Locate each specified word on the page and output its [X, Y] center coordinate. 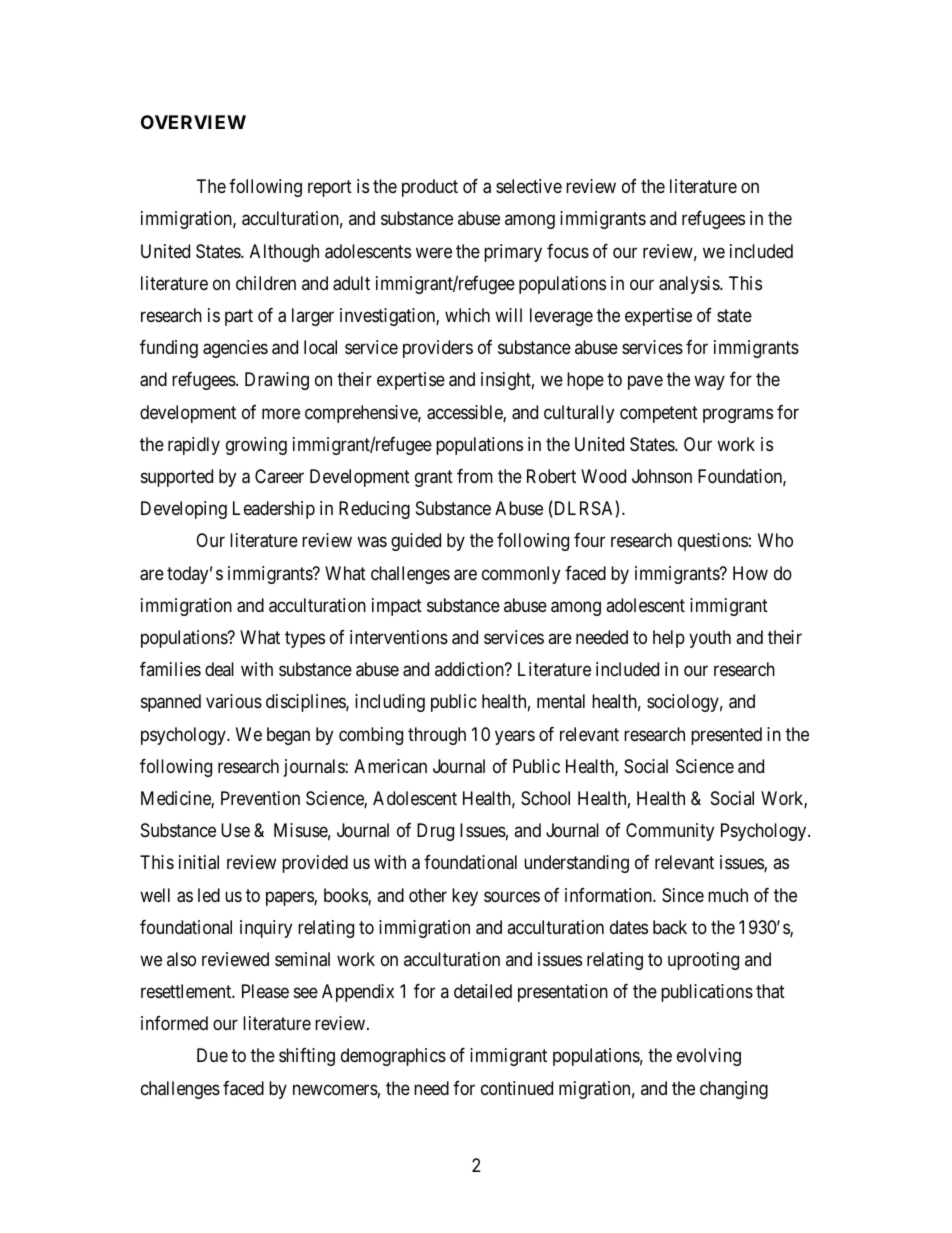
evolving [709, 1057]
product [430, 188]
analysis [690, 285]
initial [199, 862]
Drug [435, 832]
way [709, 383]
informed [174, 1023]
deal [219, 669]
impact [397, 607]
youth [710, 639]
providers [438, 349]
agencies [235, 349]
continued [517, 1088]
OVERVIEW [193, 122]
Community [670, 832]
